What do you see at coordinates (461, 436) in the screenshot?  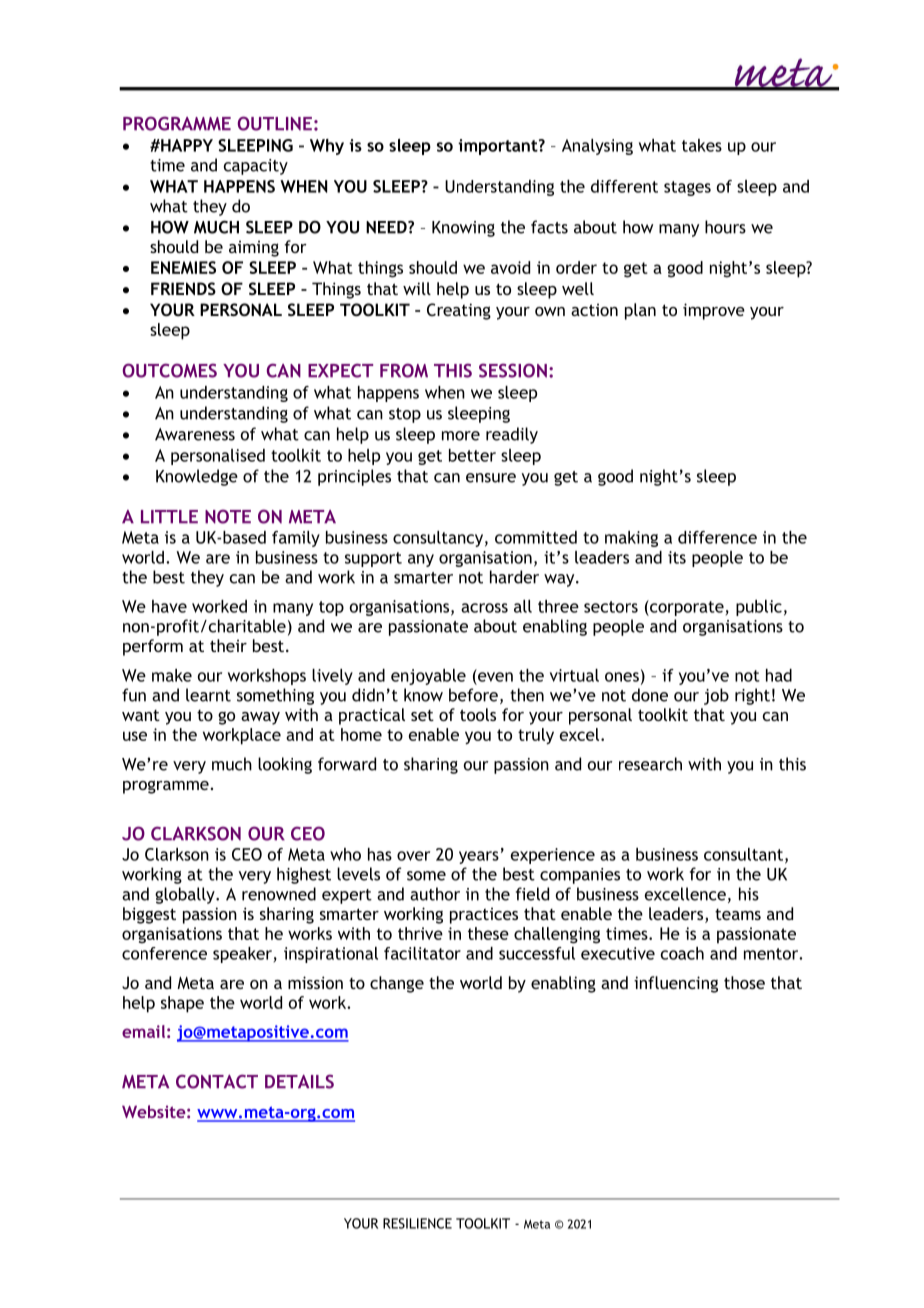 I see `more` at bounding box center [461, 436].
